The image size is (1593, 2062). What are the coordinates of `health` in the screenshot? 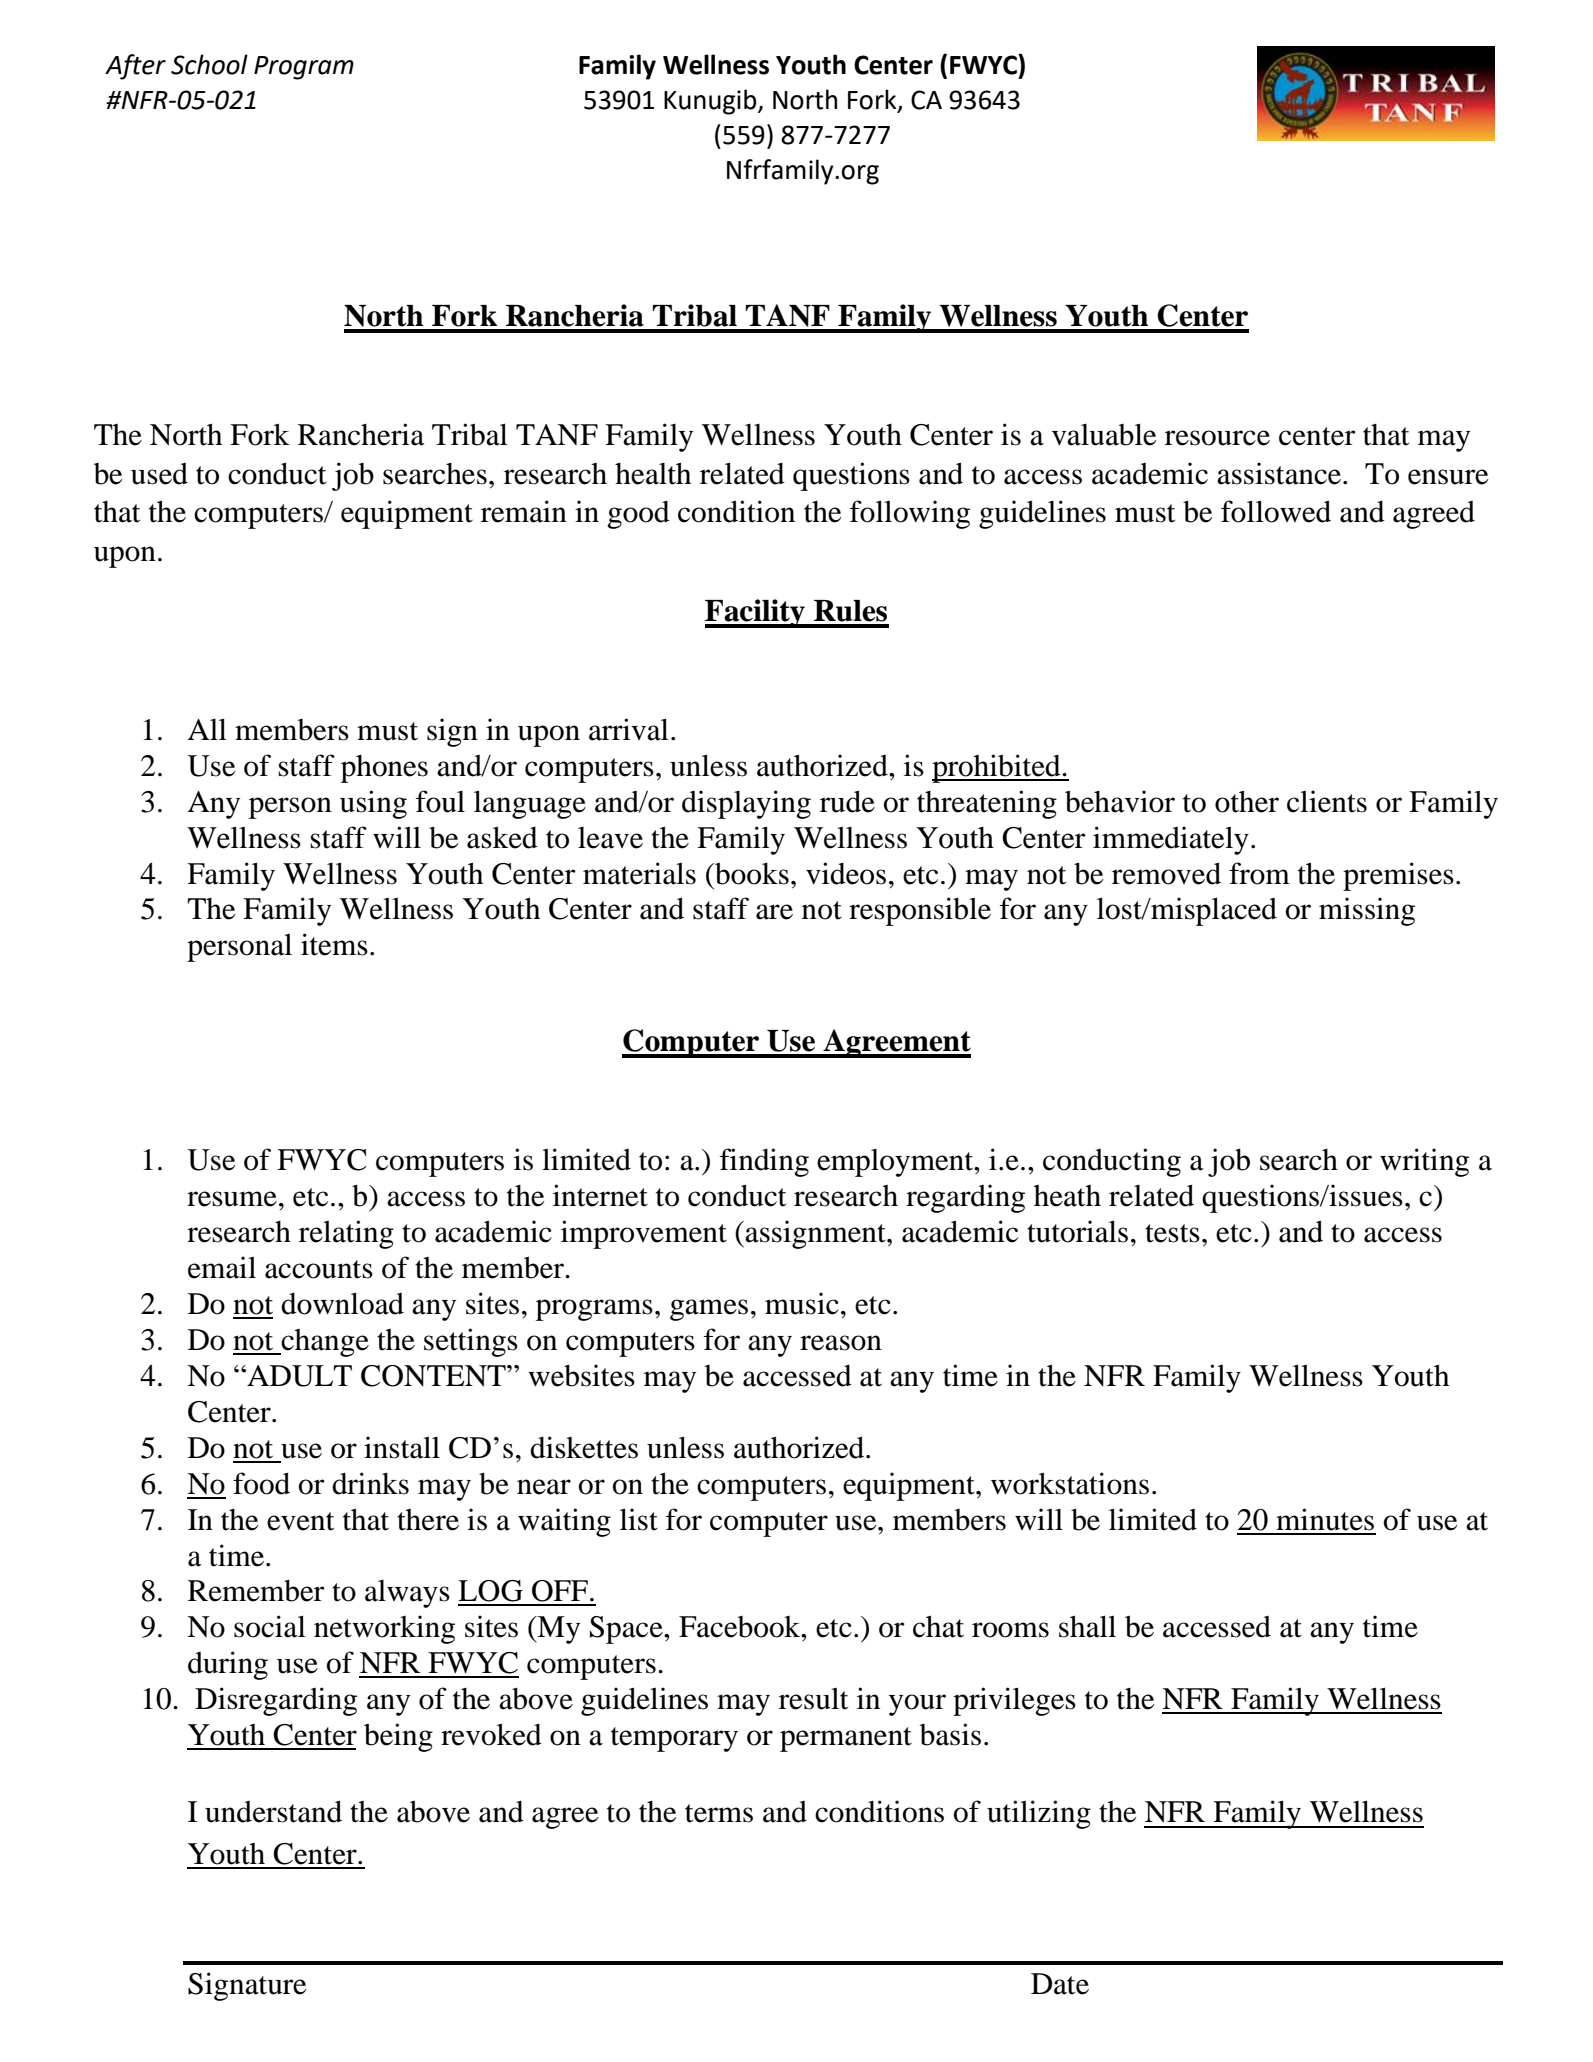 It's located at (653, 473).
